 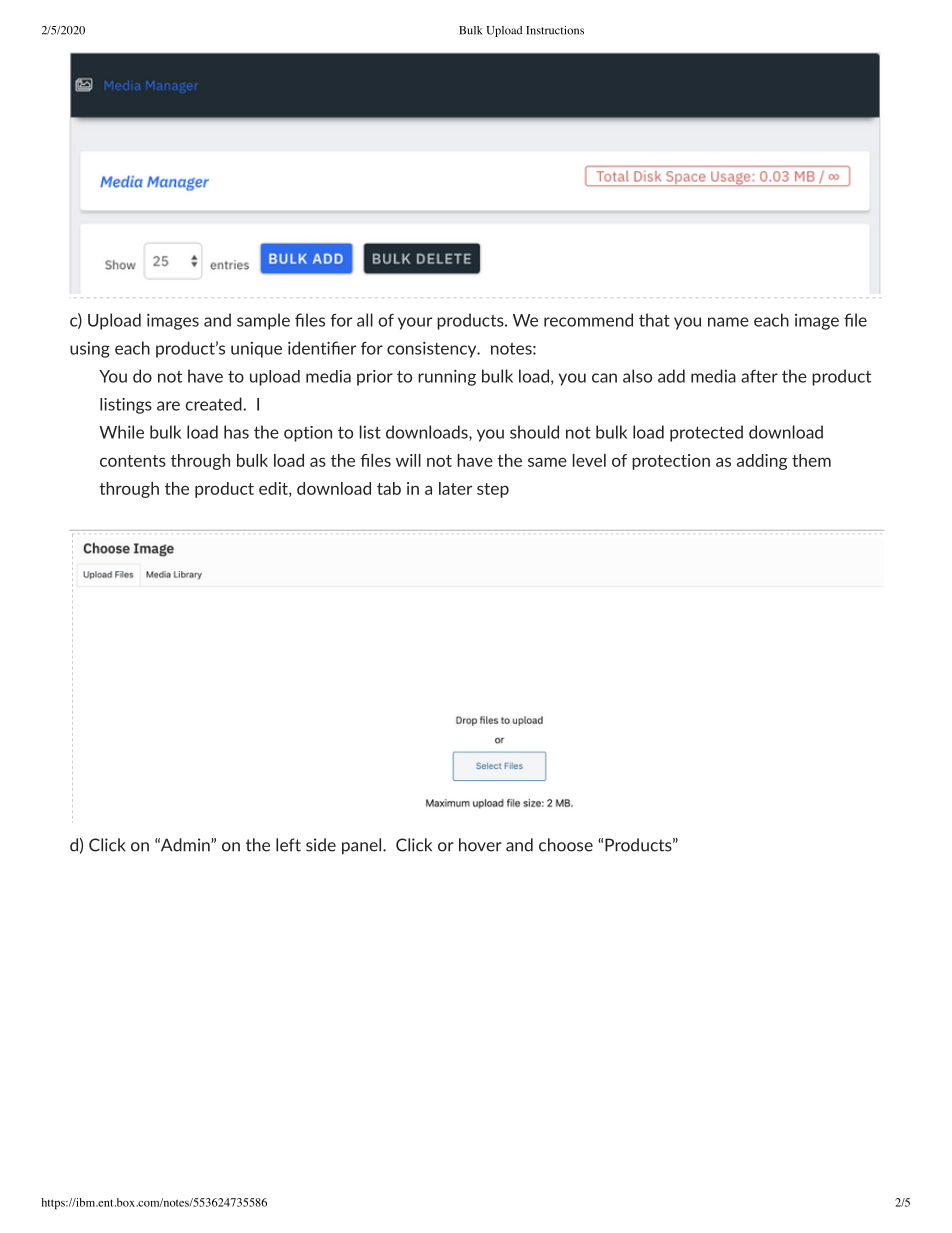 What do you see at coordinates (480, 845) in the document?
I see `hover` at bounding box center [480, 845].
